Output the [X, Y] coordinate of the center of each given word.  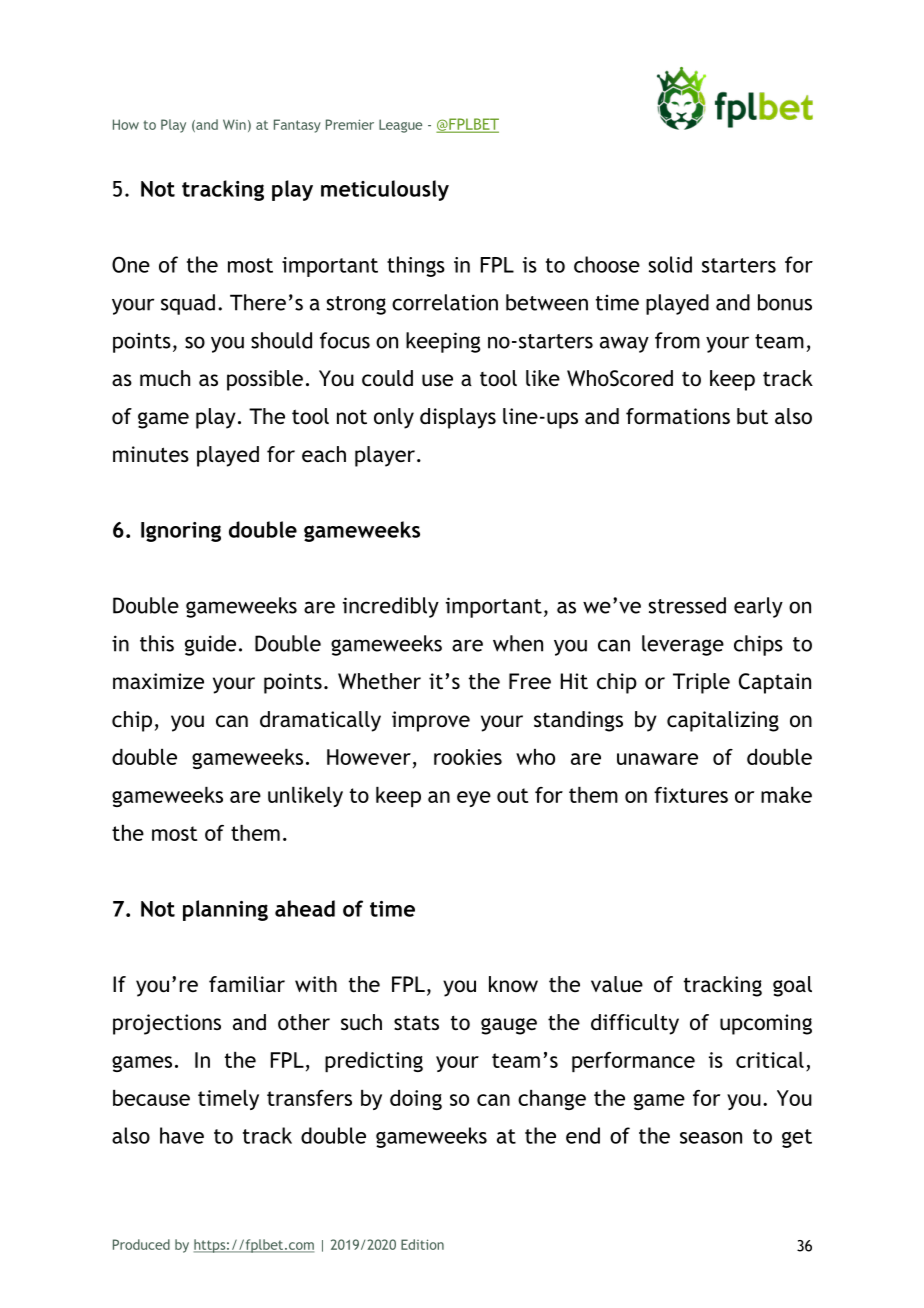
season [711, 1138]
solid [670, 264]
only [394, 418]
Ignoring [181, 532]
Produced [141, 1244]
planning [225, 910]
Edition [422, 1244]
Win [234, 124]
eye [474, 799]
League [400, 126]
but [752, 416]
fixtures [691, 795]
